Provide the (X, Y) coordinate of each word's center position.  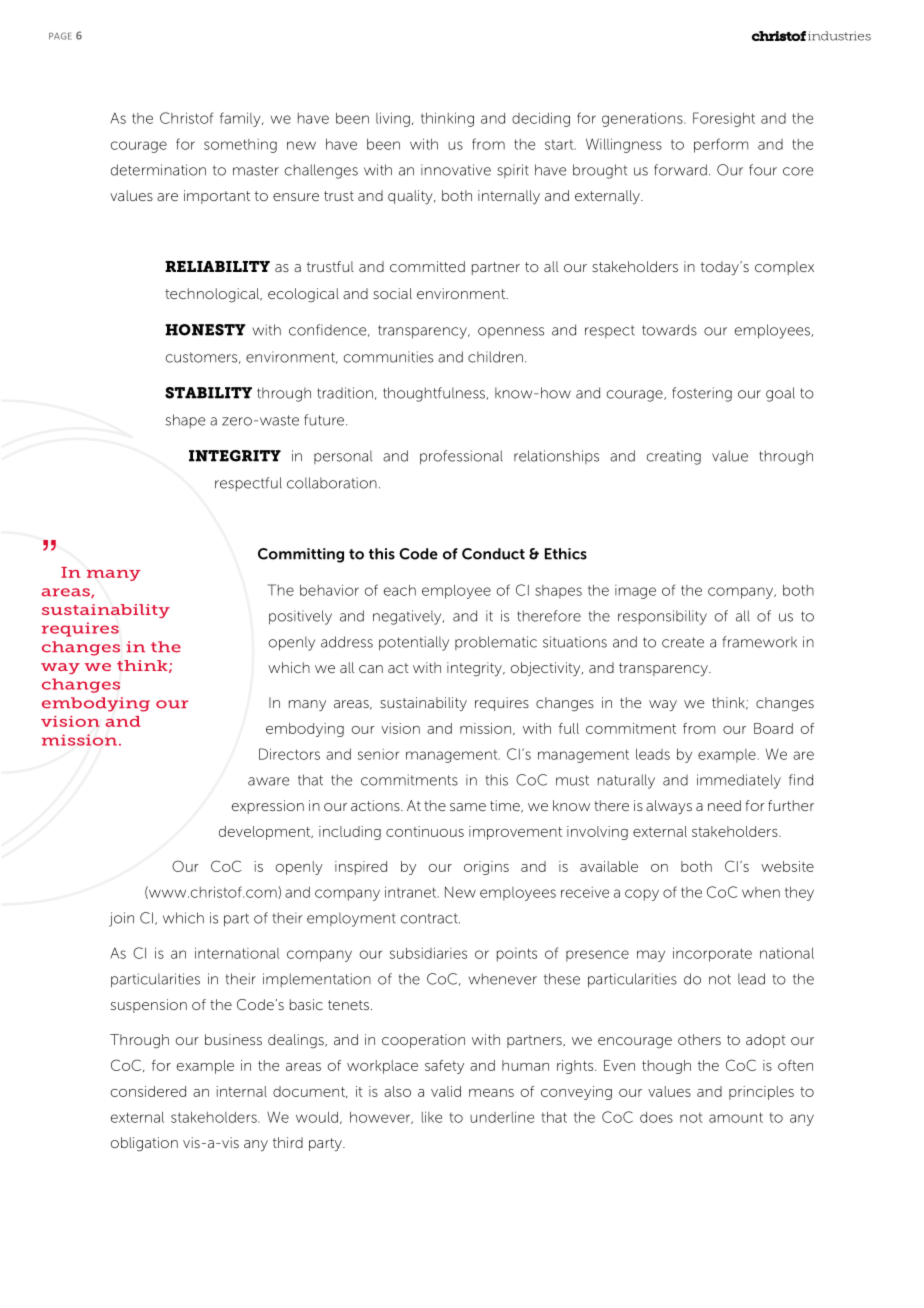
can (371, 669)
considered (148, 1091)
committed (427, 266)
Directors (289, 754)
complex (784, 268)
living (393, 119)
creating (674, 457)
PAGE (60, 36)
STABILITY (208, 393)
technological (213, 295)
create (683, 642)
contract (430, 918)
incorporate (712, 954)
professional (461, 457)
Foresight (724, 119)
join (121, 919)
